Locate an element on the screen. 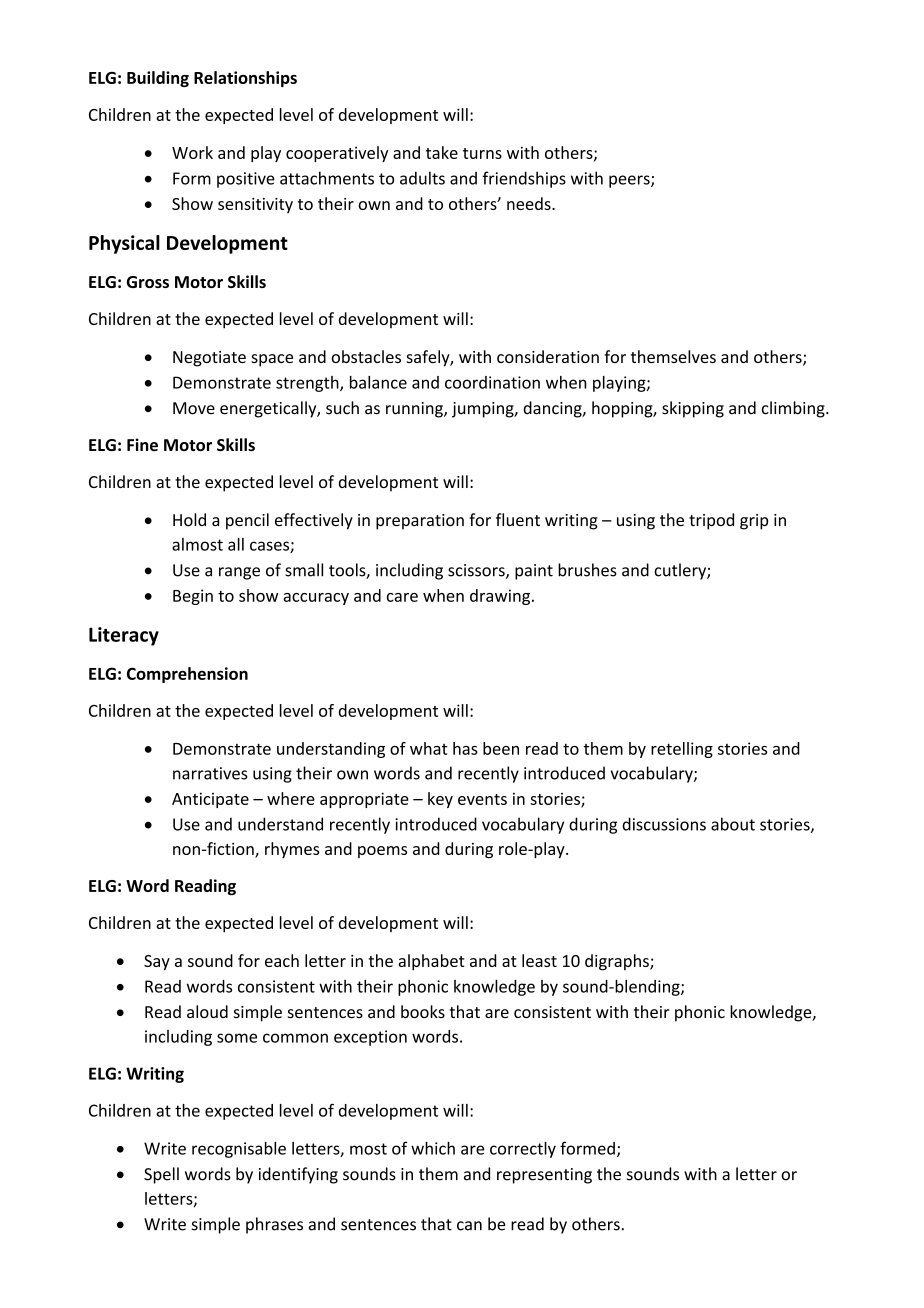 The image size is (924, 1308). tripod is located at coordinates (711, 521).
